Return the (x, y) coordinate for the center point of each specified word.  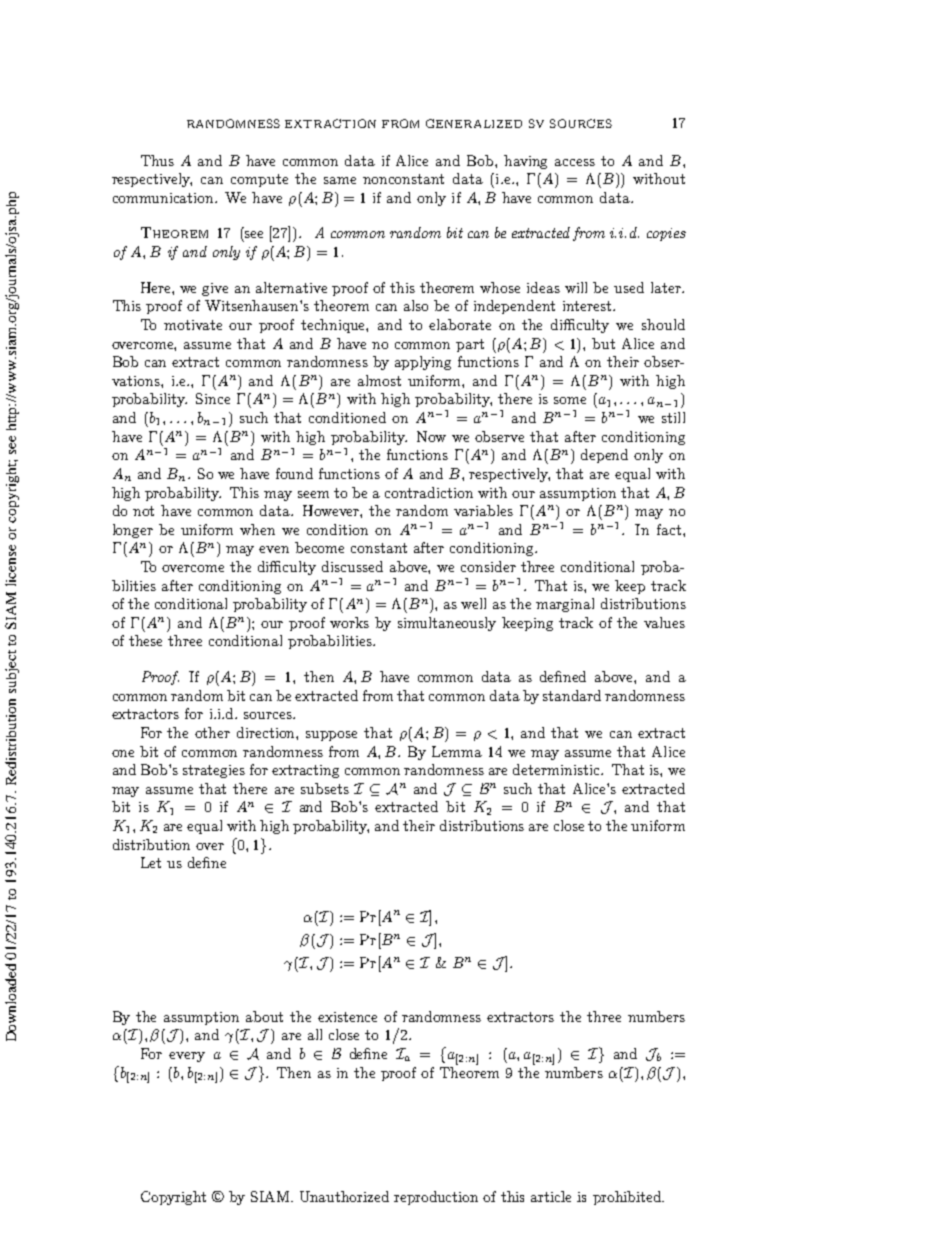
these (145, 640)
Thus (157, 160)
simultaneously (447, 624)
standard (572, 695)
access (575, 162)
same (340, 180)
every (187, 1057)
